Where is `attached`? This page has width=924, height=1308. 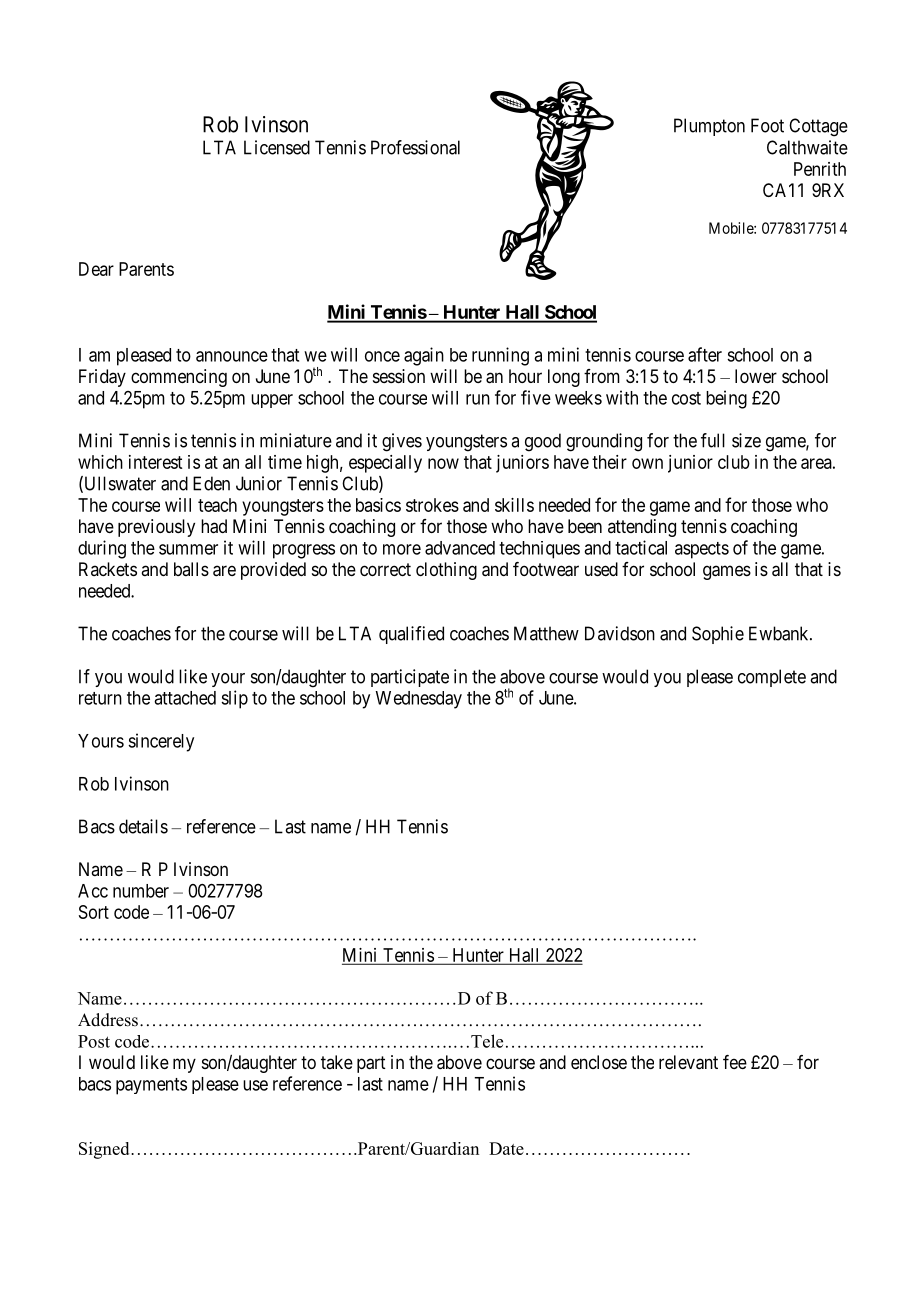
attached is located at coordinates (185, 698).
